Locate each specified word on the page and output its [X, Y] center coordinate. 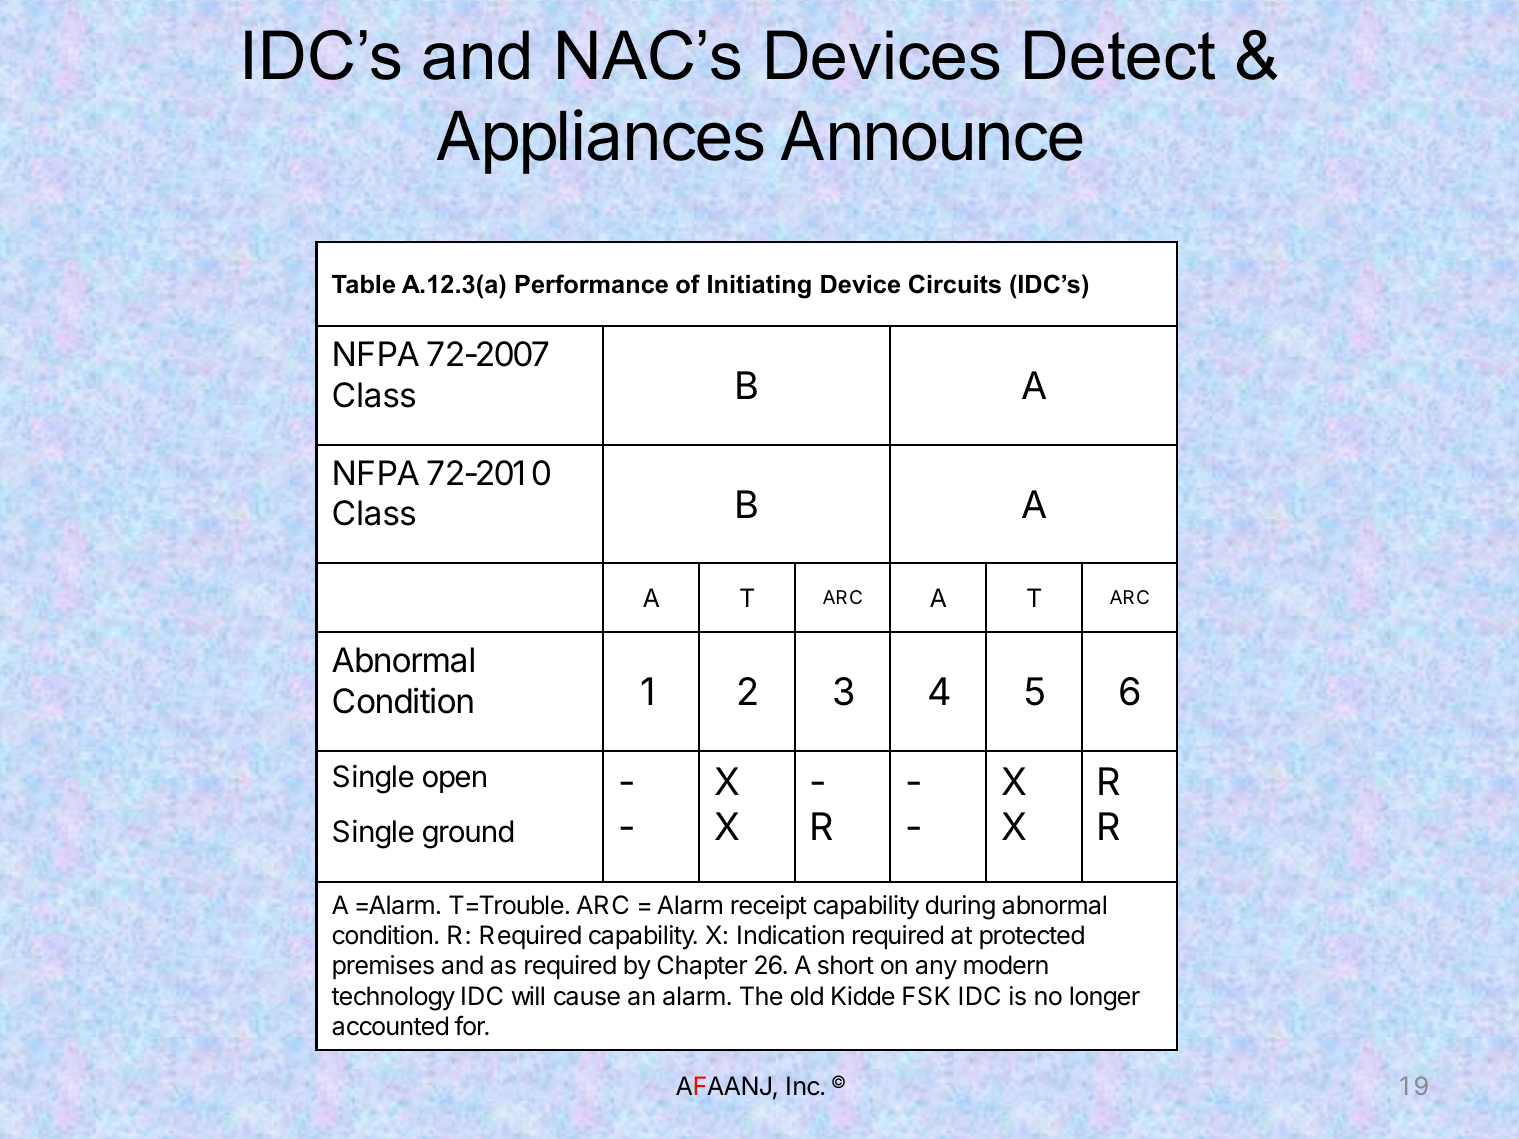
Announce [931, 136]
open [454, 781]
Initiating [759, 287]
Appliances [600, 141]
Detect [1120, 55]
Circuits [955, 284]
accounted [390, 1026]
